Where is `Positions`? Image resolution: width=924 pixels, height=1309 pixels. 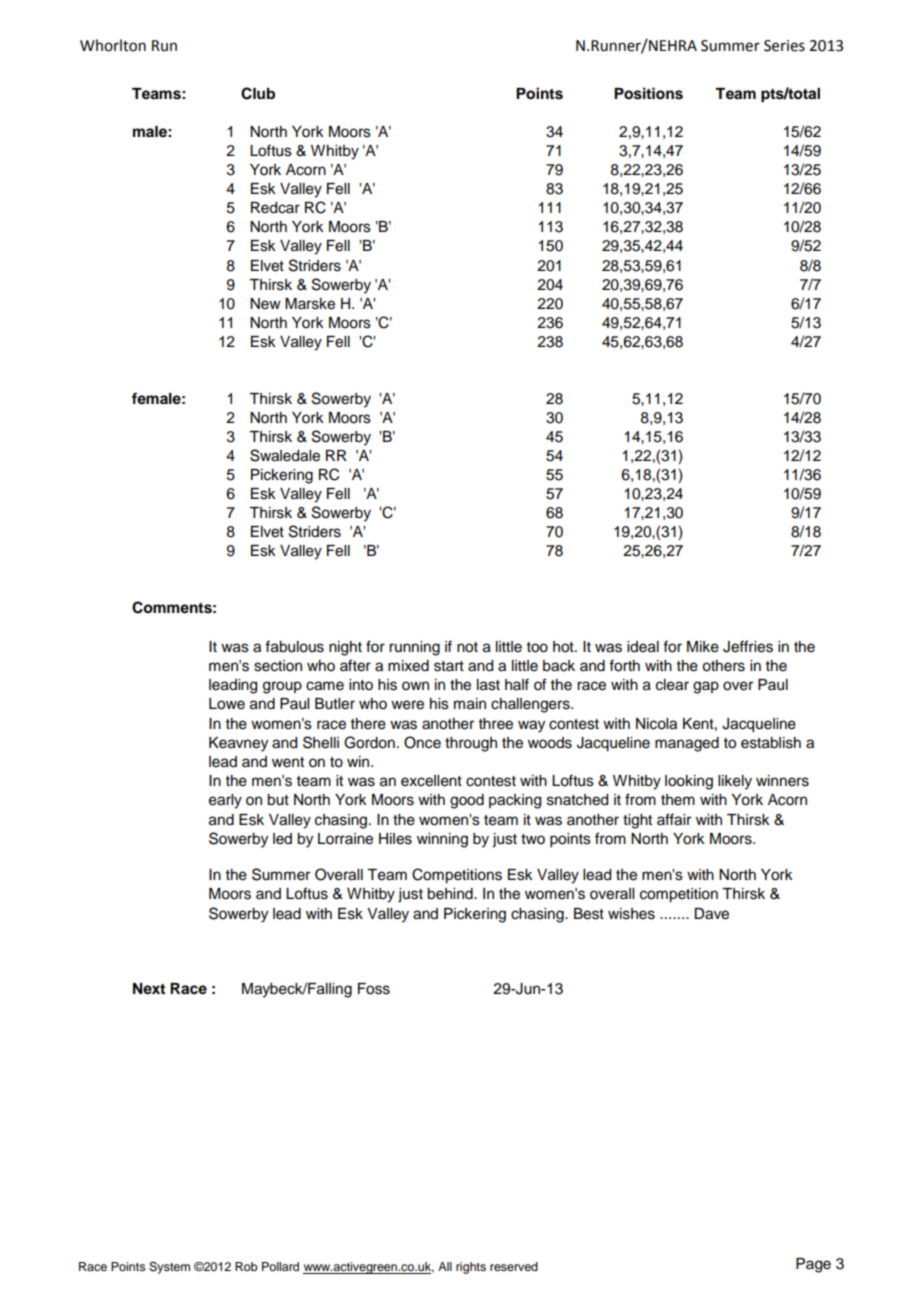
Positions is located at coordinates (648, 93).
